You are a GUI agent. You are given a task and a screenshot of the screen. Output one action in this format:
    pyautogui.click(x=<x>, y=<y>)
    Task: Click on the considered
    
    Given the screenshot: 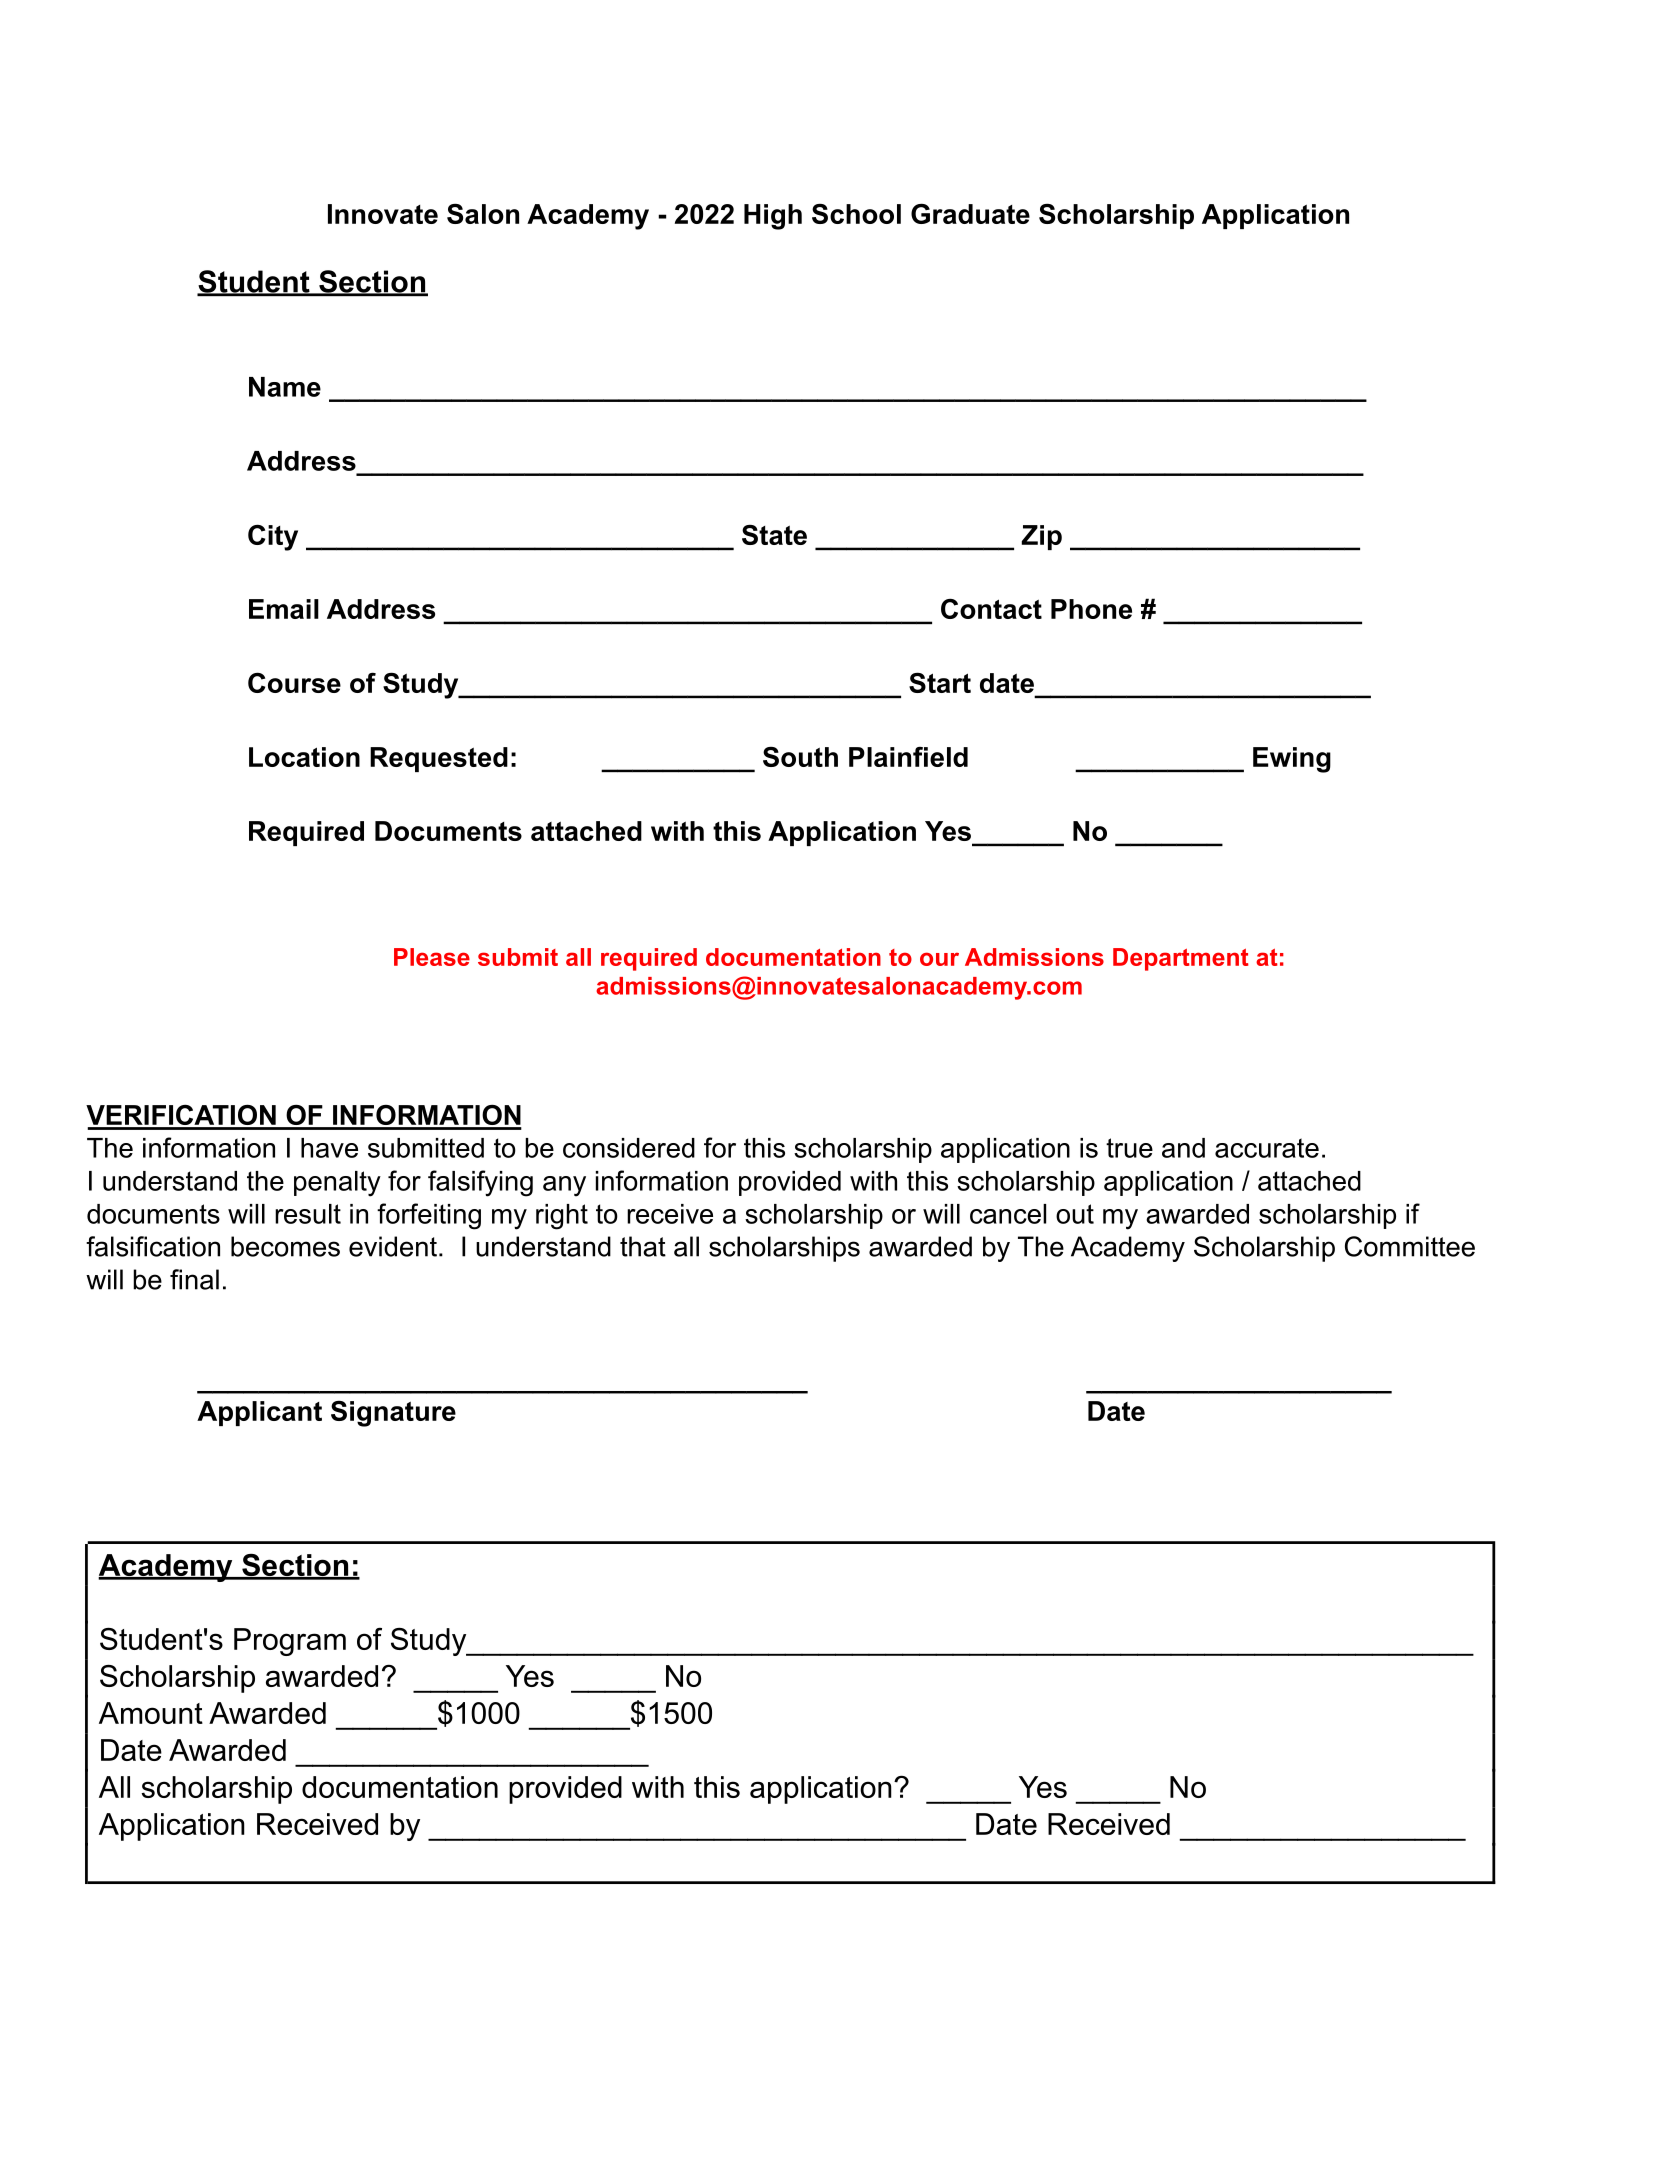 What is the action you would take?
    pyautogui.click(x=629, y=1148)
